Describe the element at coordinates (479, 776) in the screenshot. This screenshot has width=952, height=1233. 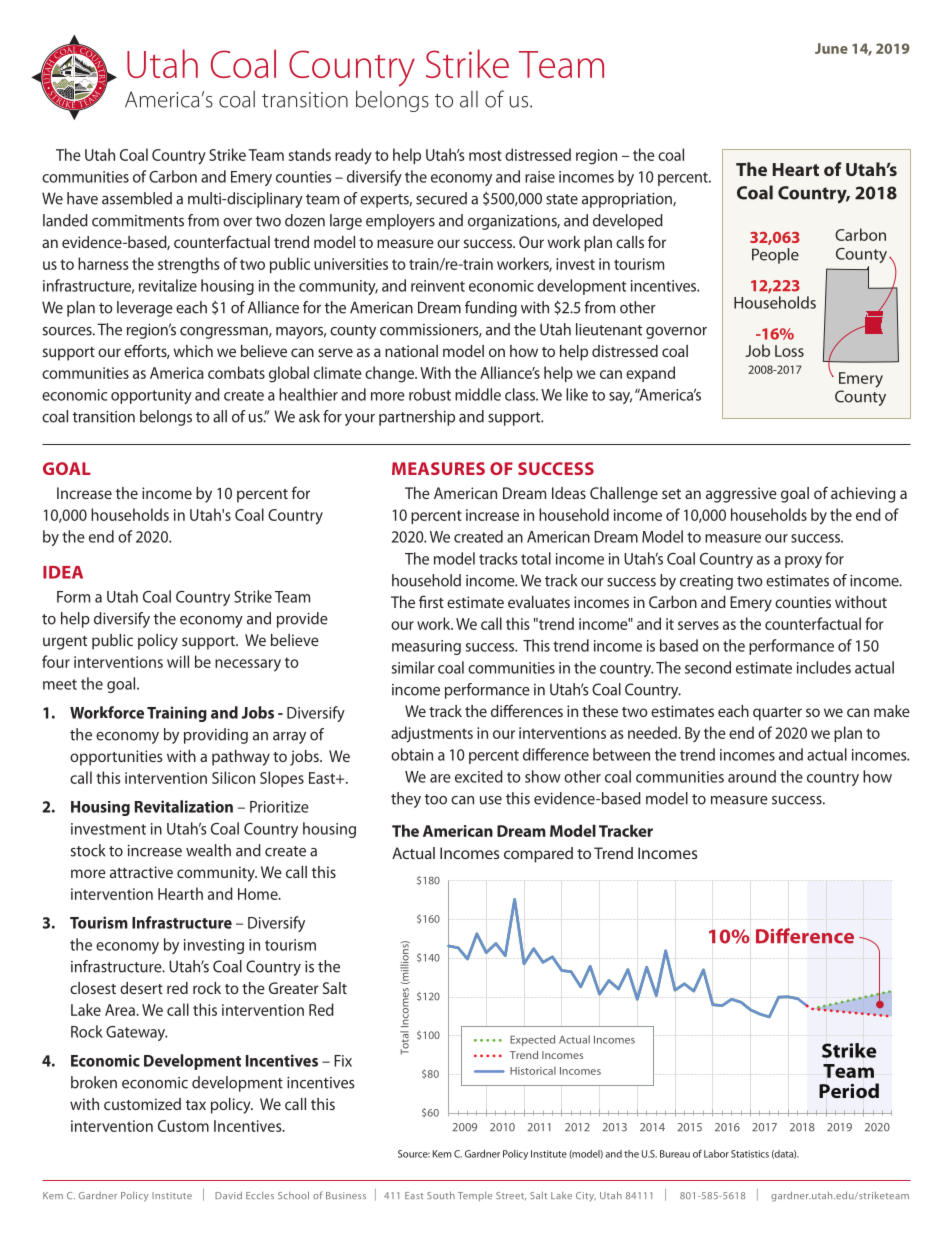
I see `excited` at that location.
